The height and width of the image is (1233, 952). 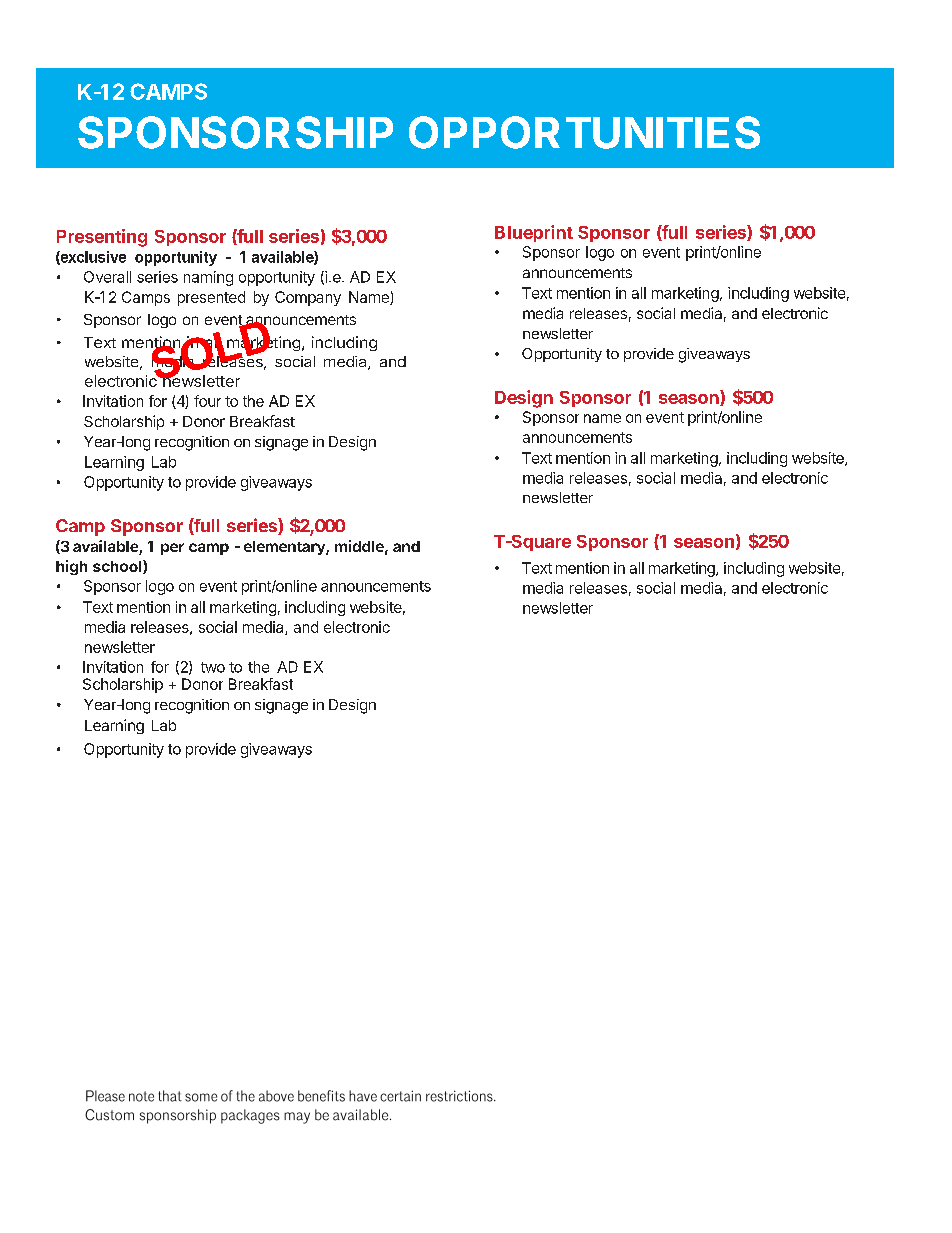 What do you see at coordinates (213, 667) in the image?
I see `two` at bounding box center [213, 667].
